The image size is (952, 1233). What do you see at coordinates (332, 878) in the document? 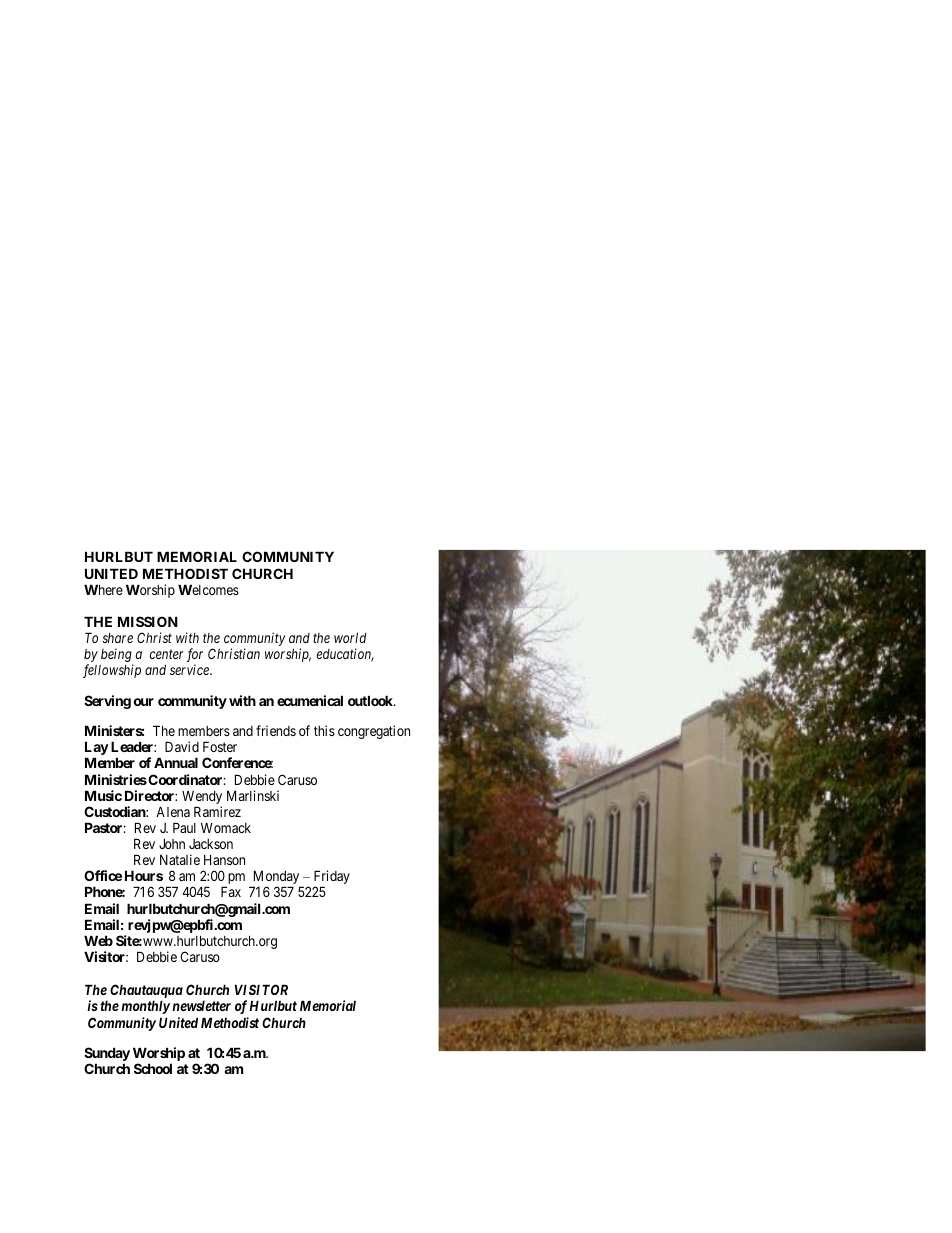
I see `Friday` at bounding box center [332, 878].
